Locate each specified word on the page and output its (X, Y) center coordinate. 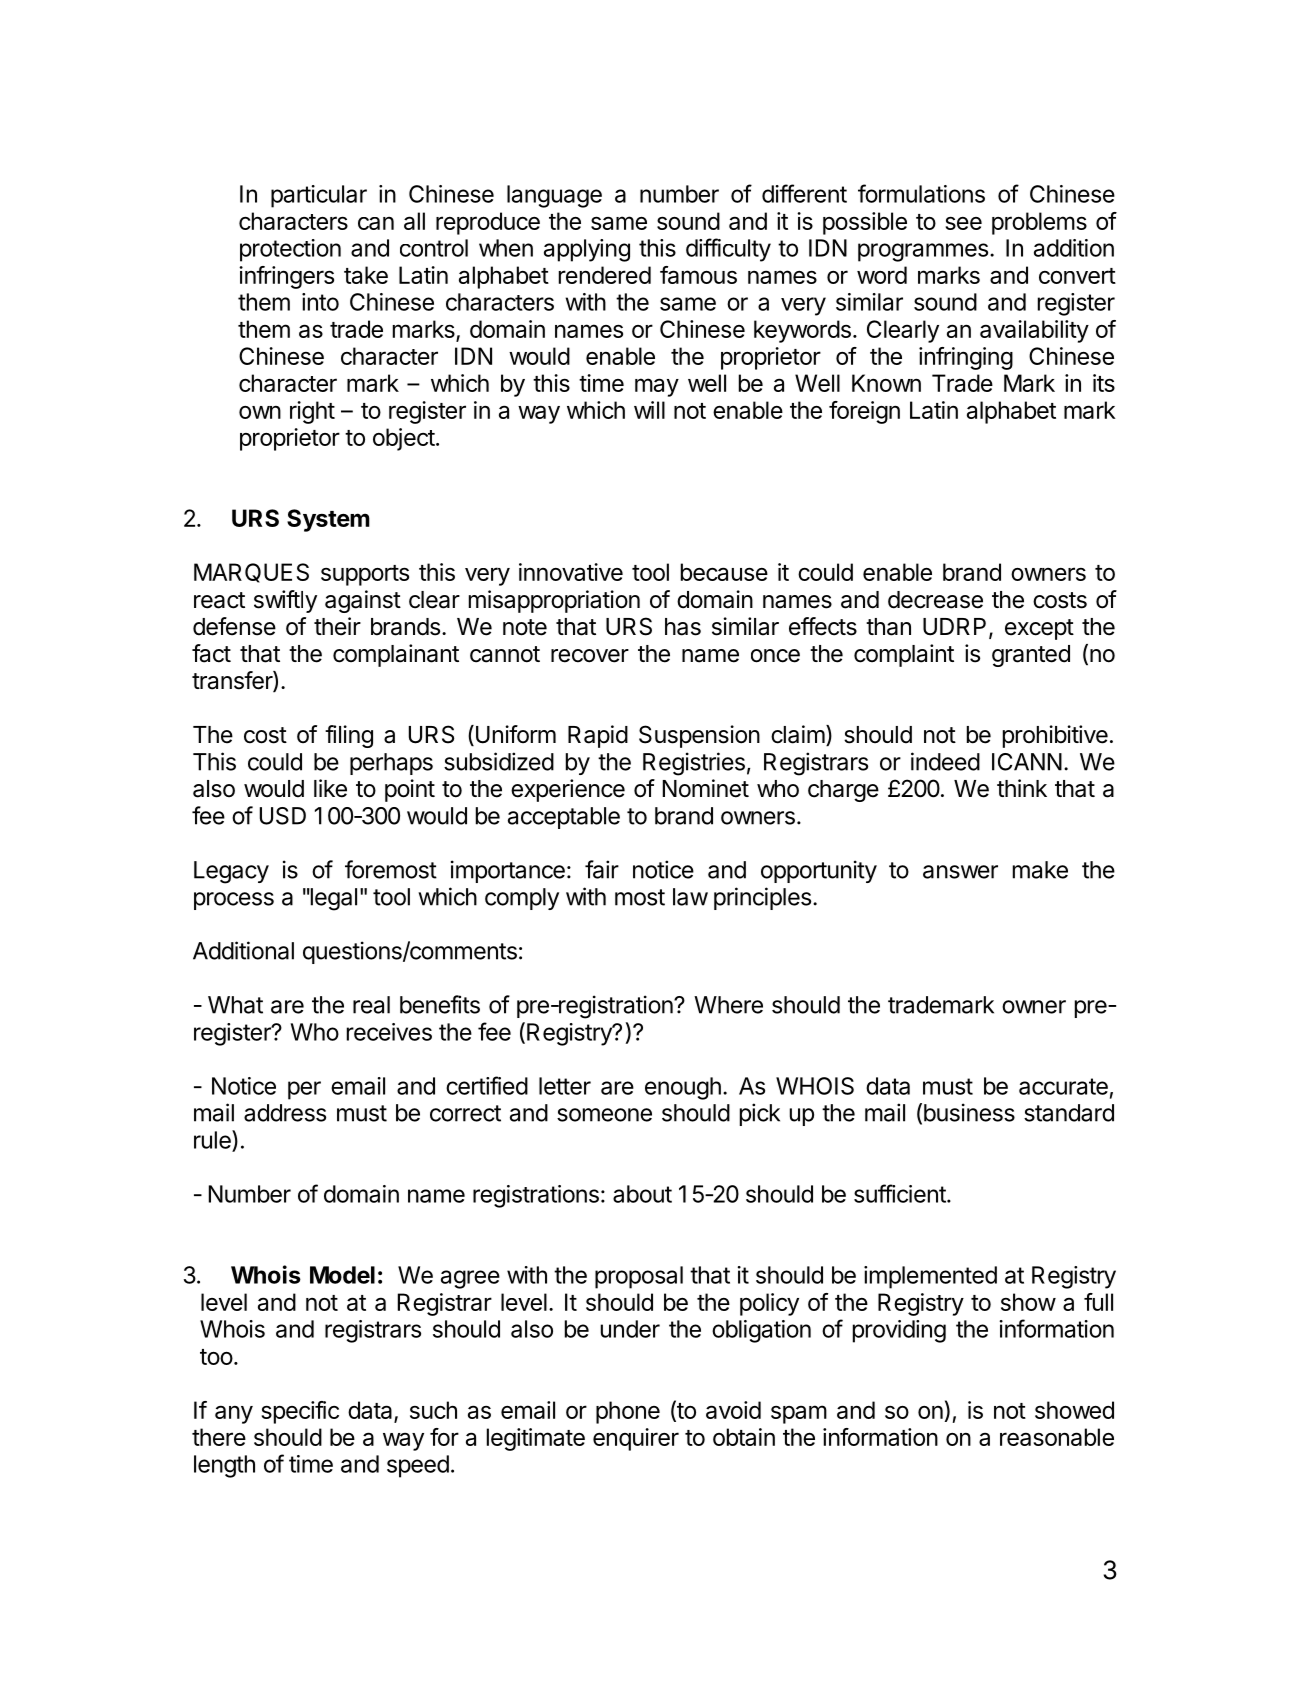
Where (728, 1005)
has (683, 627)
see (964, 223)
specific (300, 1412)
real (371, 1005)
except (1039, 629)
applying (587, 250)
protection (290, 250)
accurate (1063, 1086)
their (337, 626)
